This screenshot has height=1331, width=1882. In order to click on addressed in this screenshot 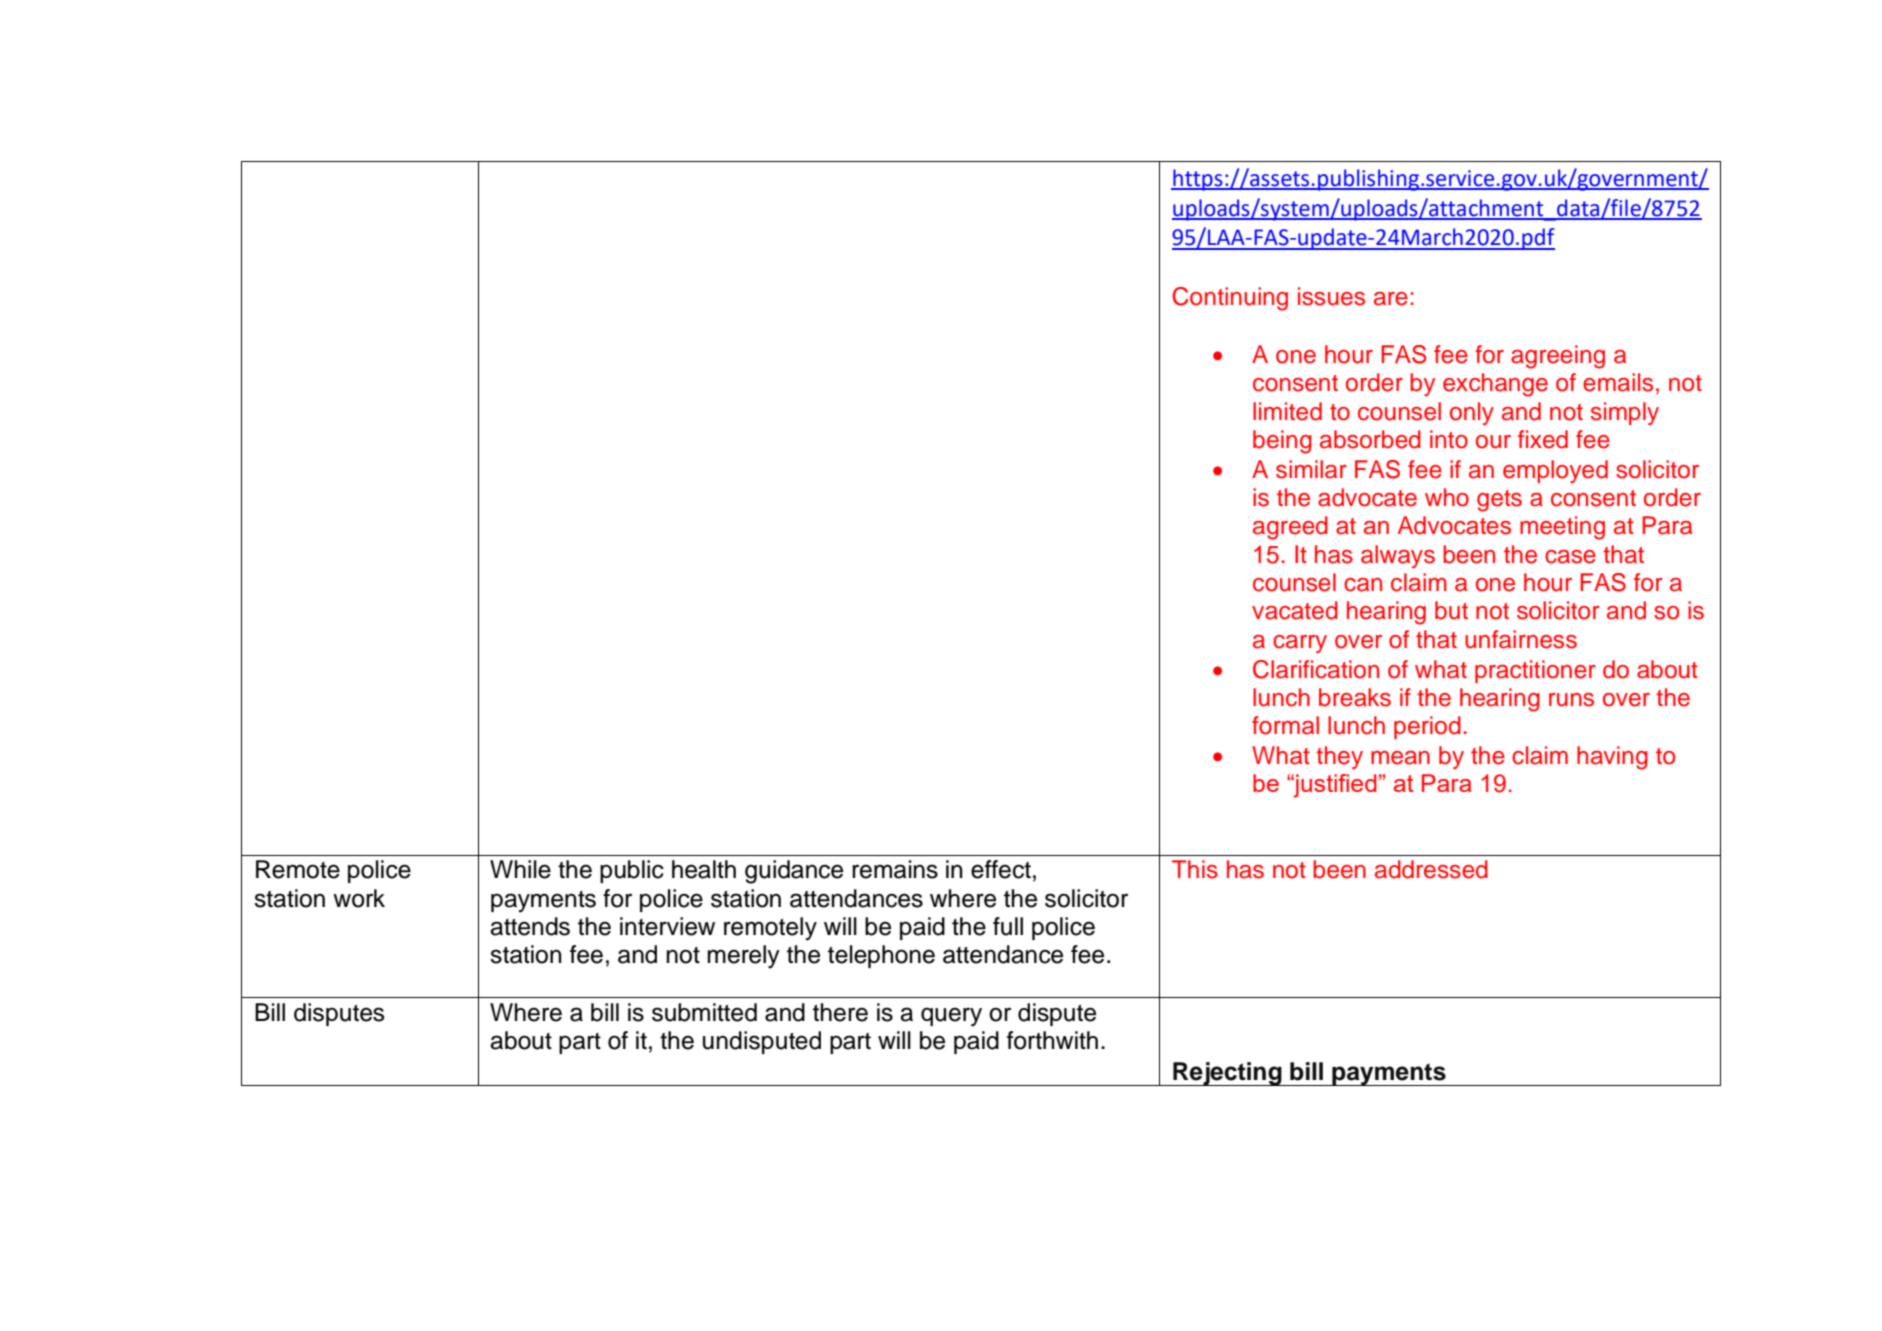, I will do `click(1431, 869)`.
